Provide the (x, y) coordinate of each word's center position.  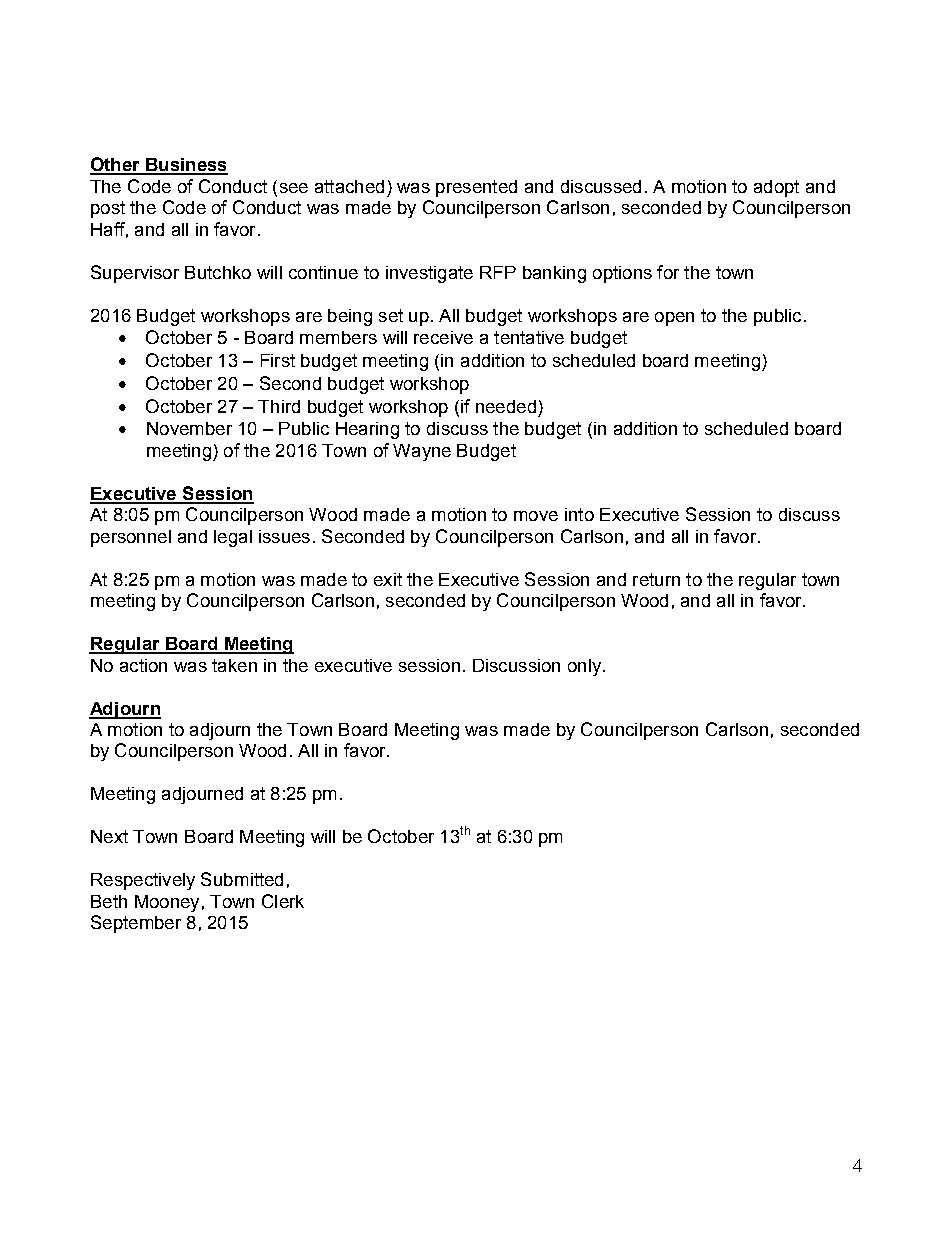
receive (443, 337)
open (674, 319)
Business (186, 166)
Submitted (242, 879)
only (586, 667)
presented (476, 188)
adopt (776, 188)
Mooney (167, 903)
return (656, 579)
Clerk (283, 901)
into (579, 514)
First (278, 360)
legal (233, 538)
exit (388, 579)
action (143, 665)
